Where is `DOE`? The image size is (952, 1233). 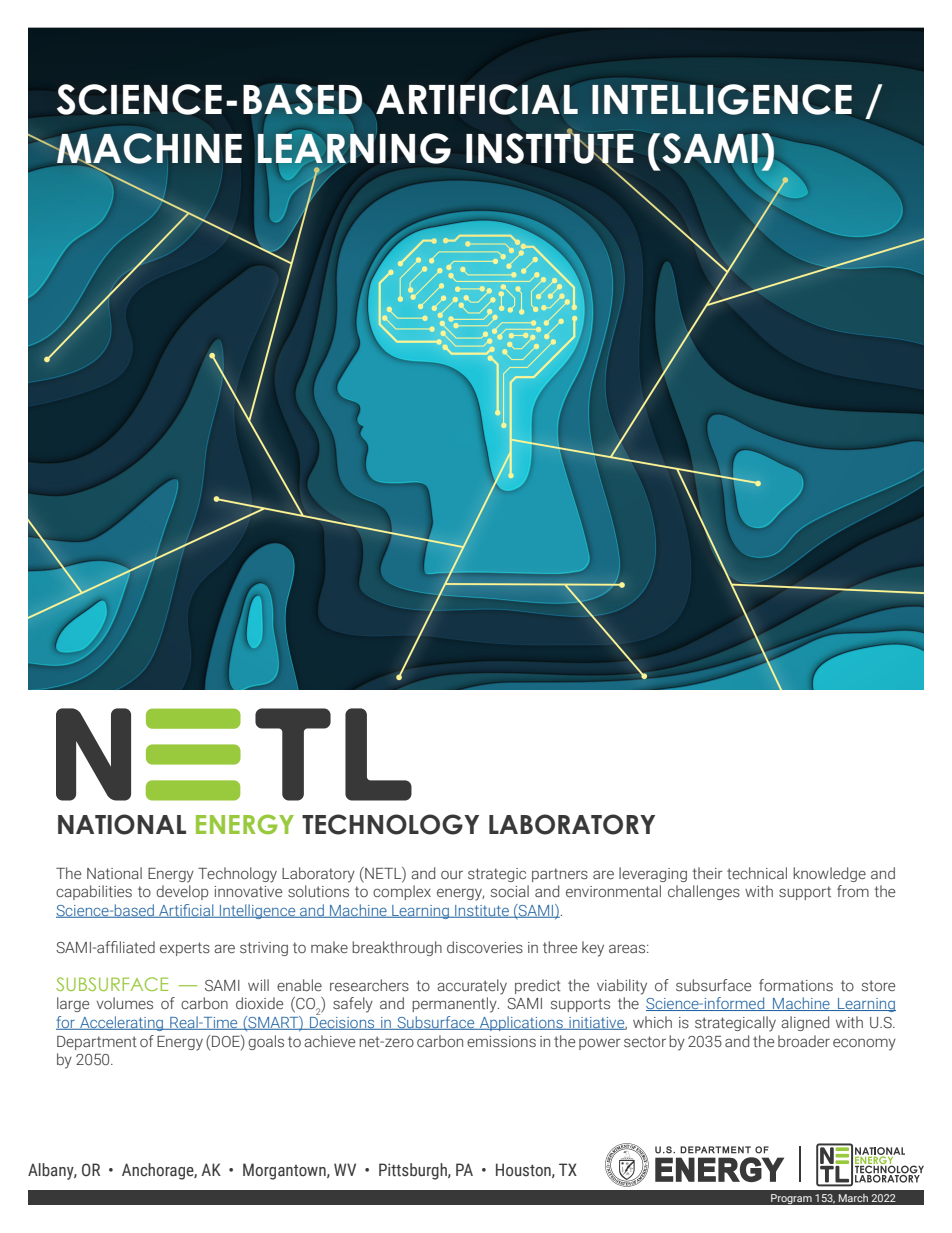
DOE is located at coordinates (227, 1041).
